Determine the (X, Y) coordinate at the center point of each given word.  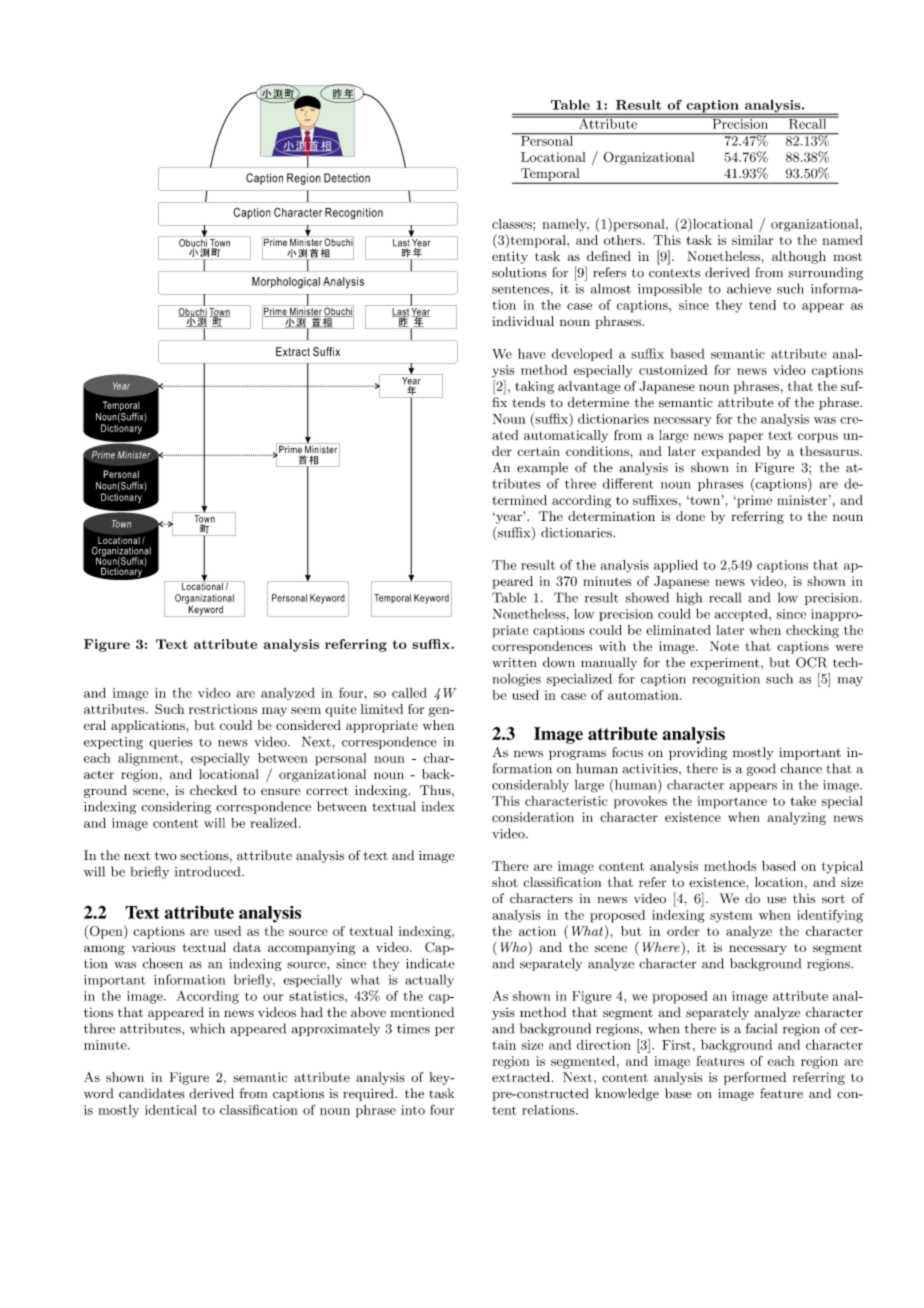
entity (510, 257)
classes (513, 224)
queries (171, 743)
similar (752, 240)
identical (171, 1110)
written (514, 663)
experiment (726, 664)
